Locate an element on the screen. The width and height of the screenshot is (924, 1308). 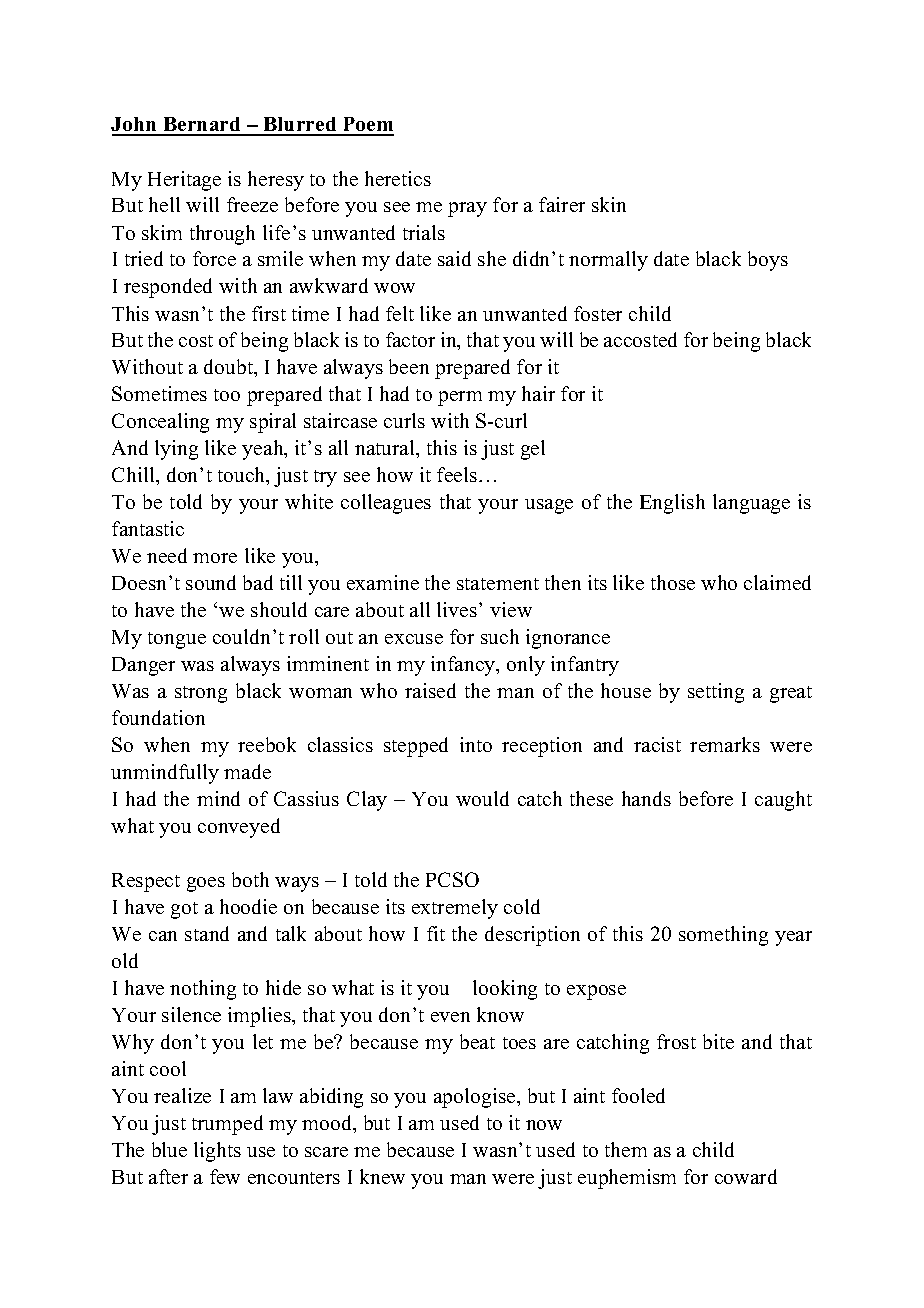
pray is located at coordinates (467, 209).
